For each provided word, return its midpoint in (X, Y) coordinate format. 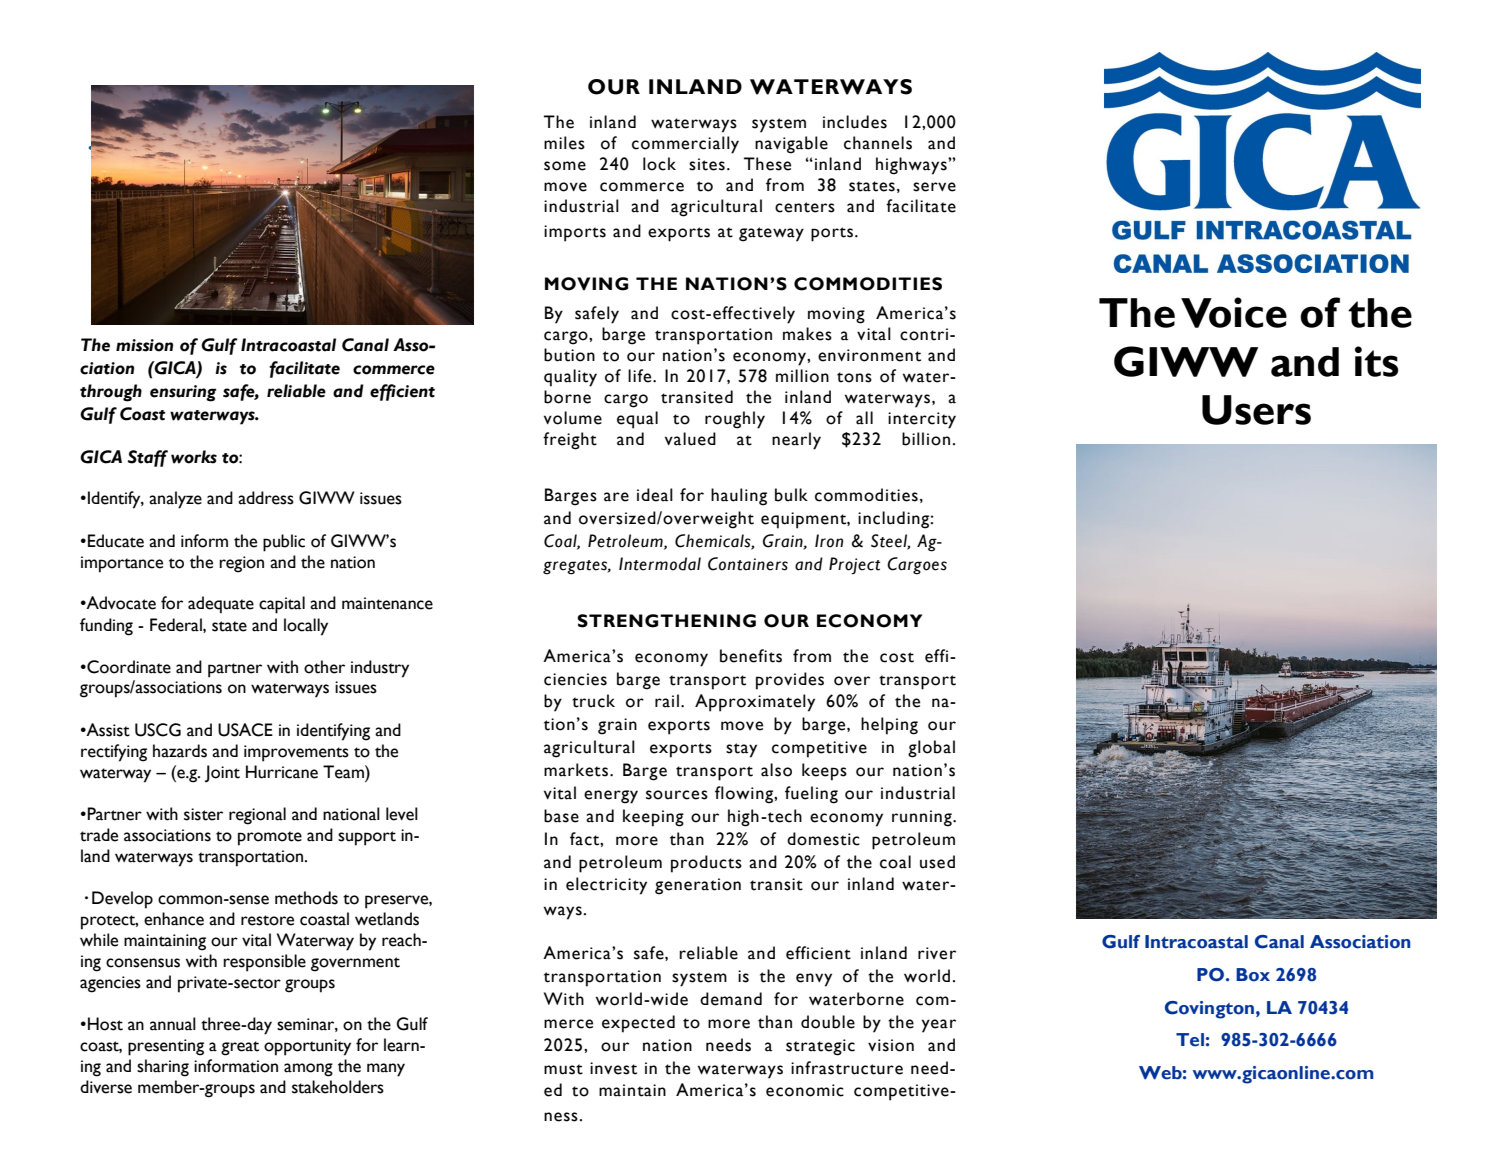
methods (306, 898)
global (931, 749)
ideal (655, 495)
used (937, 862)
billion (926, 439)
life (641, 376)
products (706, 864)
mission (144, 345)
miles (564, 143)
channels (878, 143)
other (324, 667)
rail (667, 701)
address (266, 498)
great (240, 1048)
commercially (685, 145)
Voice (1234, 312)
